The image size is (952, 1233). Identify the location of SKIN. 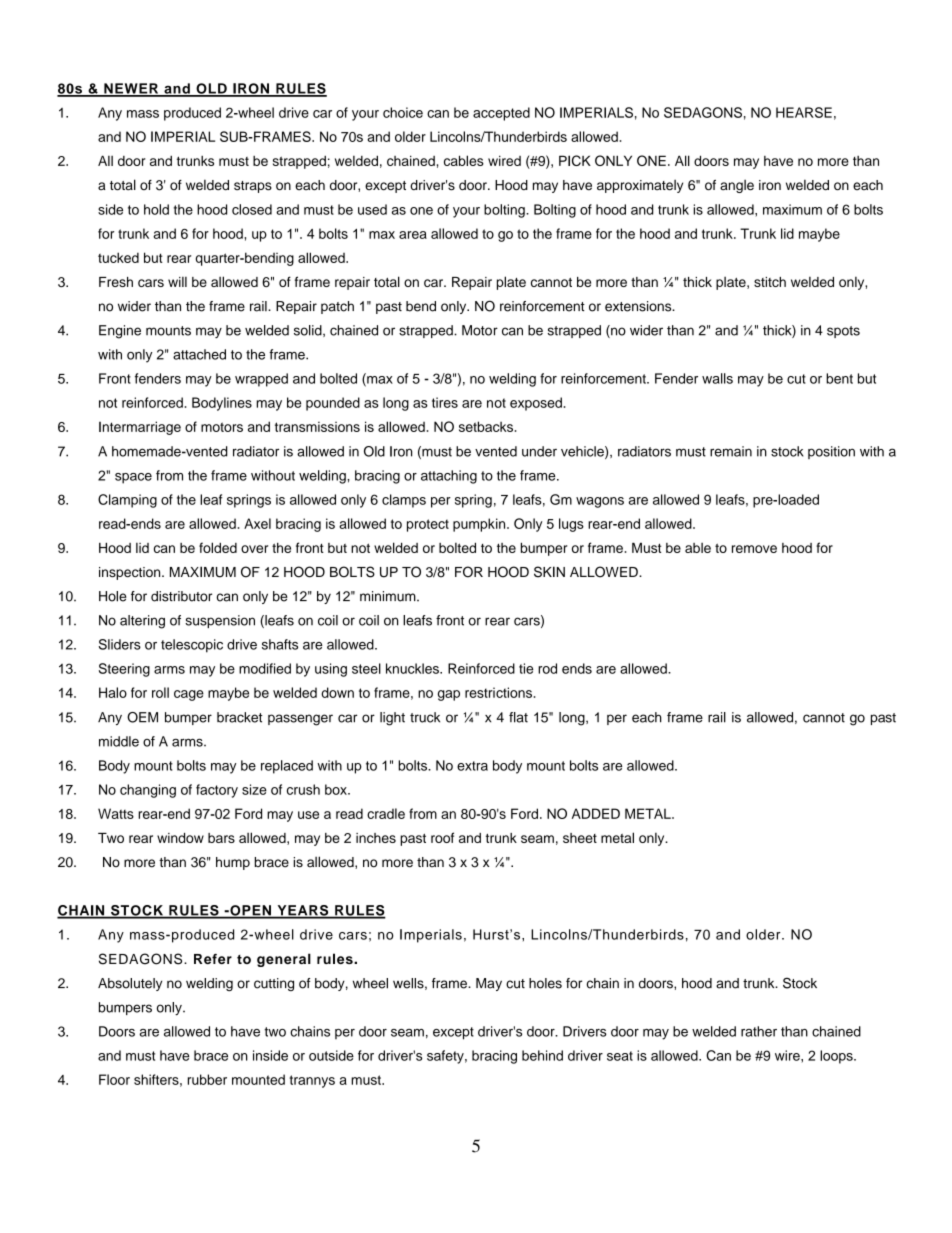
(549, 572).
